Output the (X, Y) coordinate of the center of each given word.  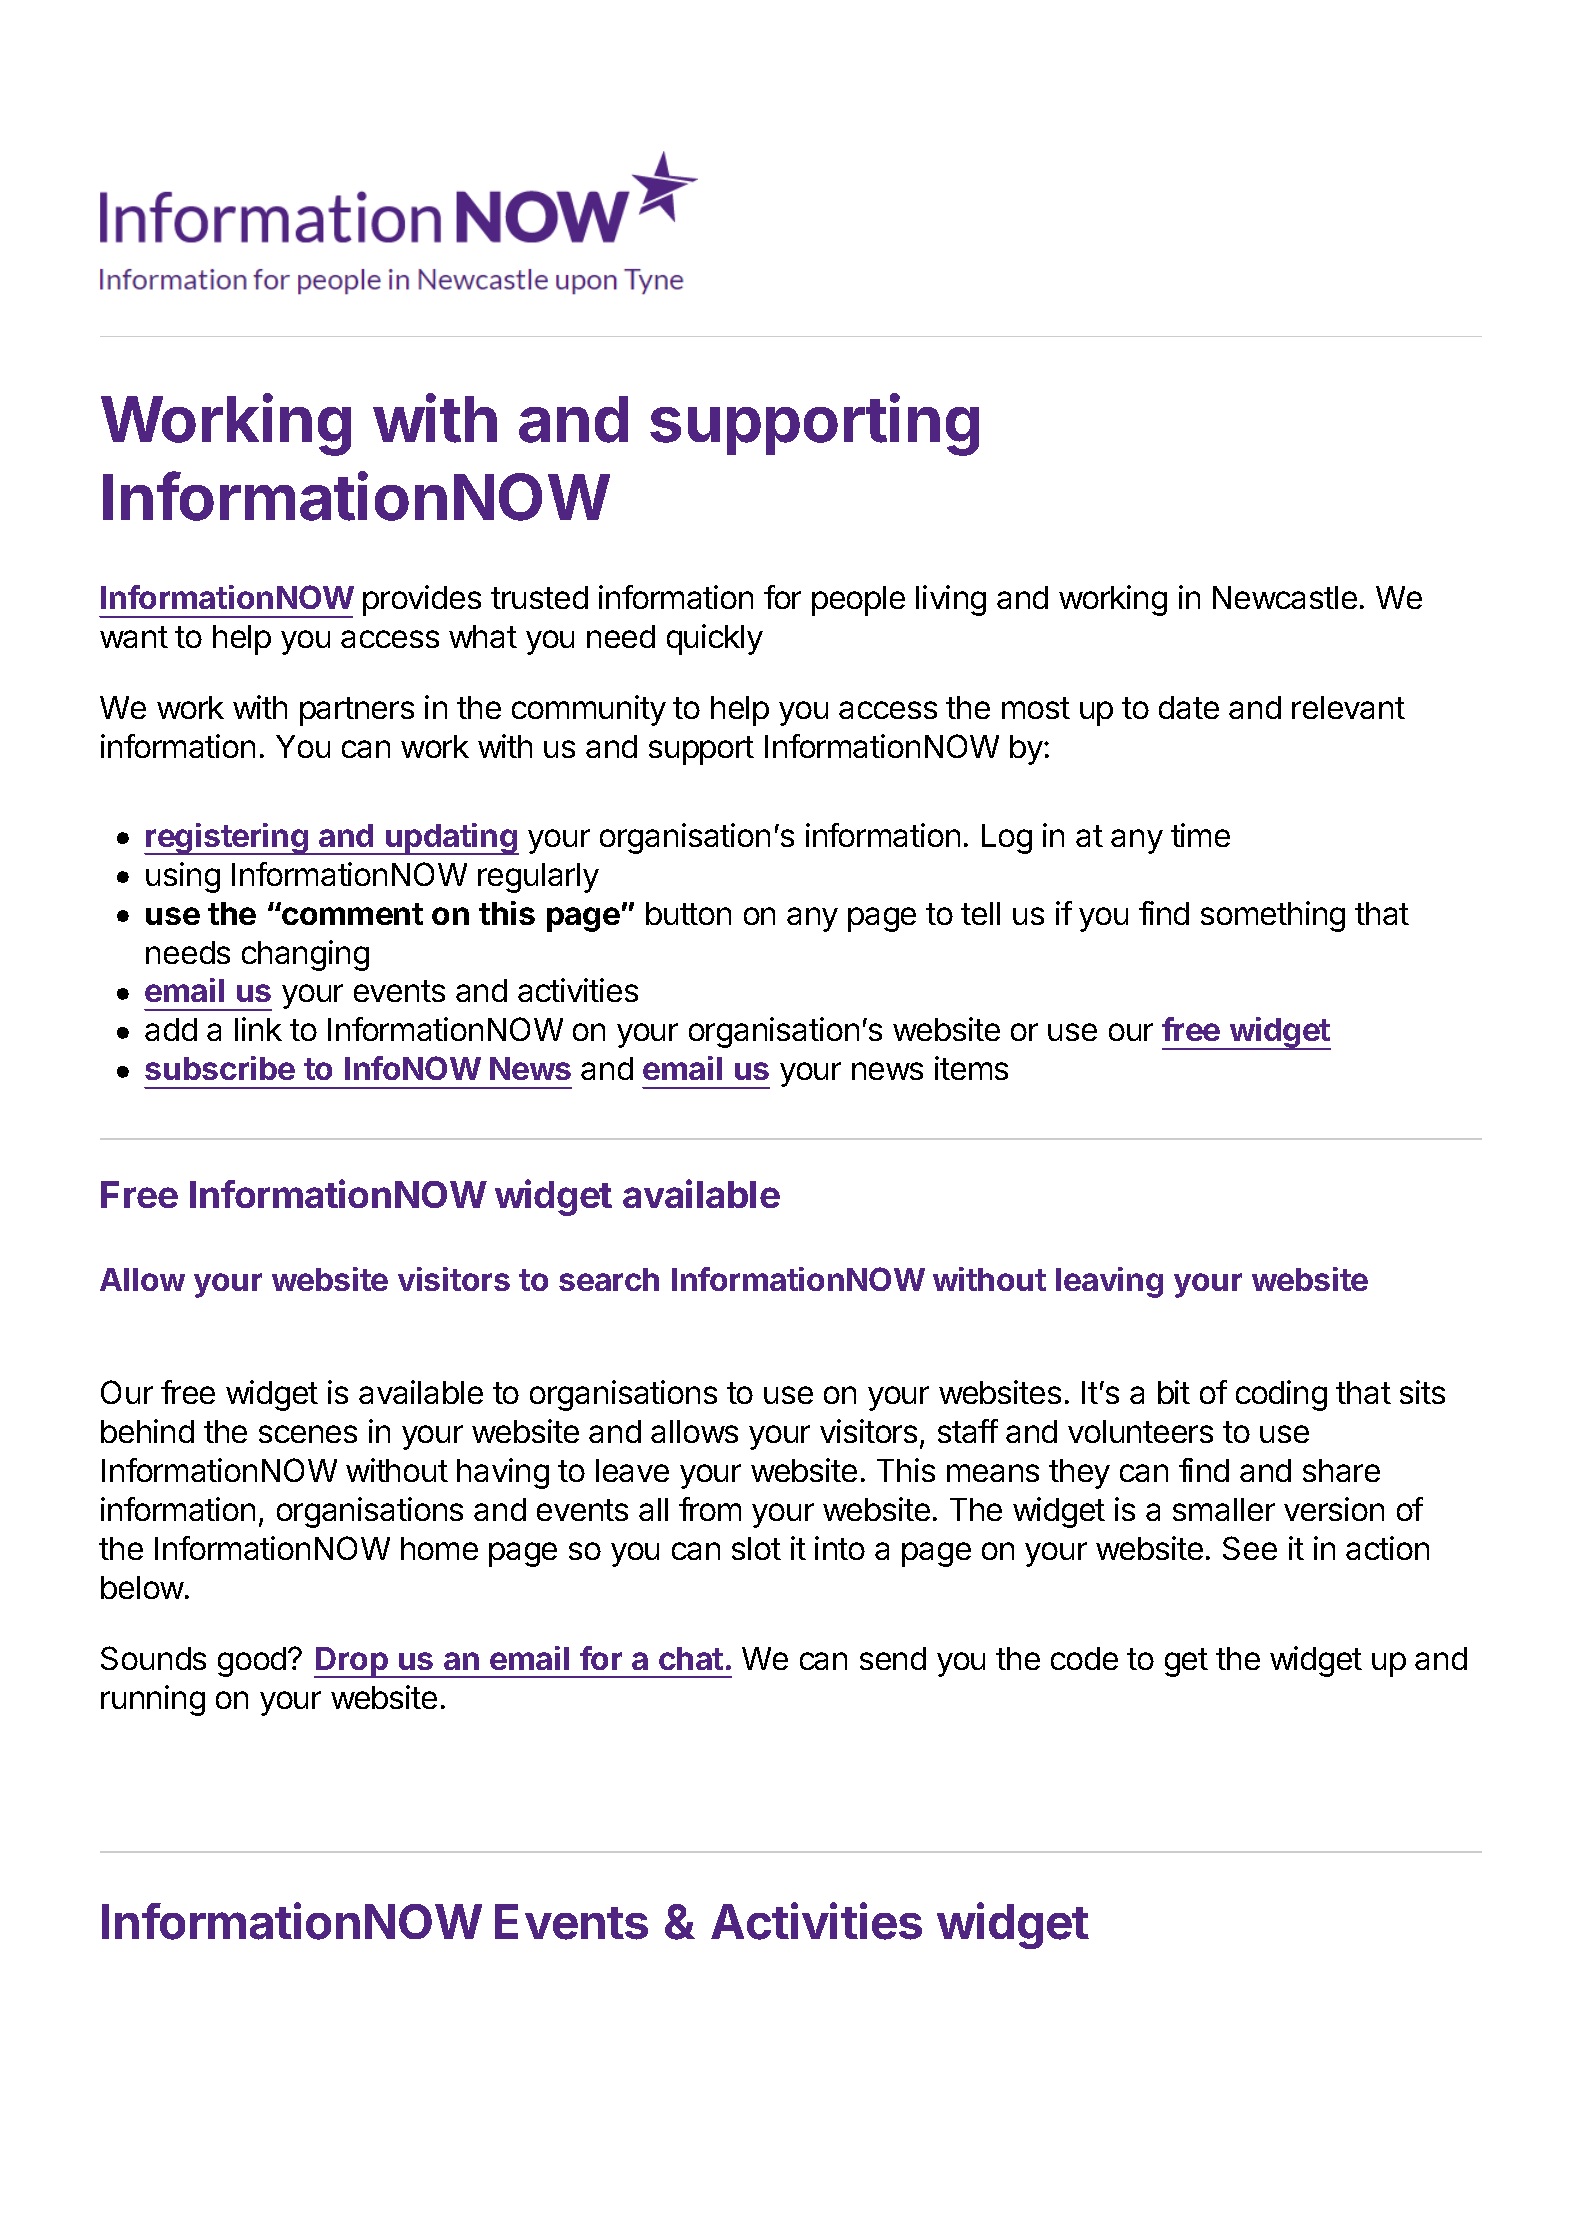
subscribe (220, 1068)
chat (691, 1658)
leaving (1109, 1282)
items (971, 1068)
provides (422, 600)
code (1084, 1658)
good (252, 1662)
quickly (715, 639)
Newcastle (1285, 597)
